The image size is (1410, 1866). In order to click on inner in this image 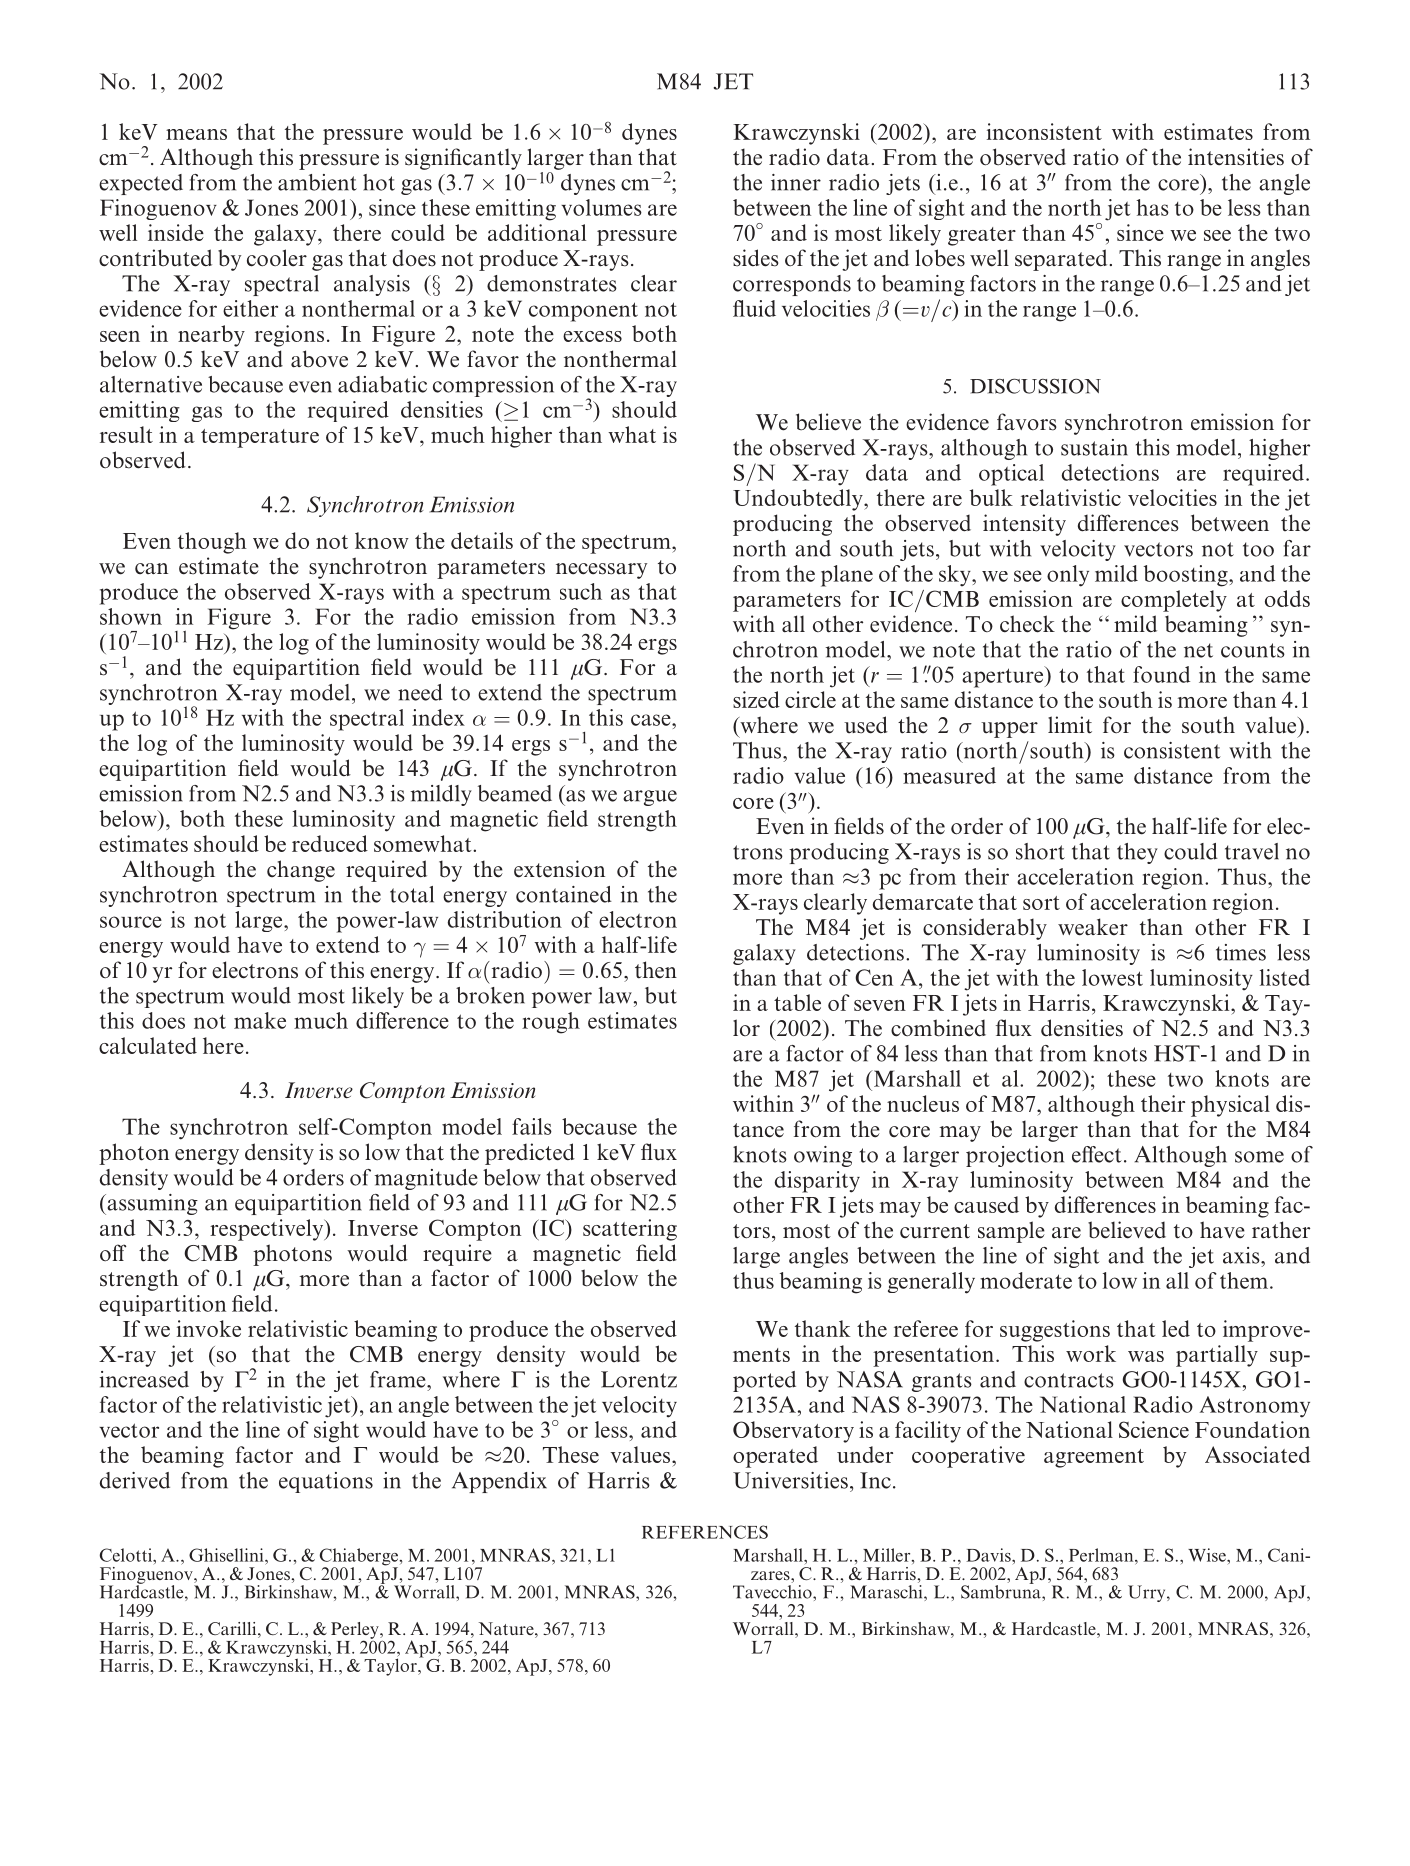, I will do `click(796, 182)`.
